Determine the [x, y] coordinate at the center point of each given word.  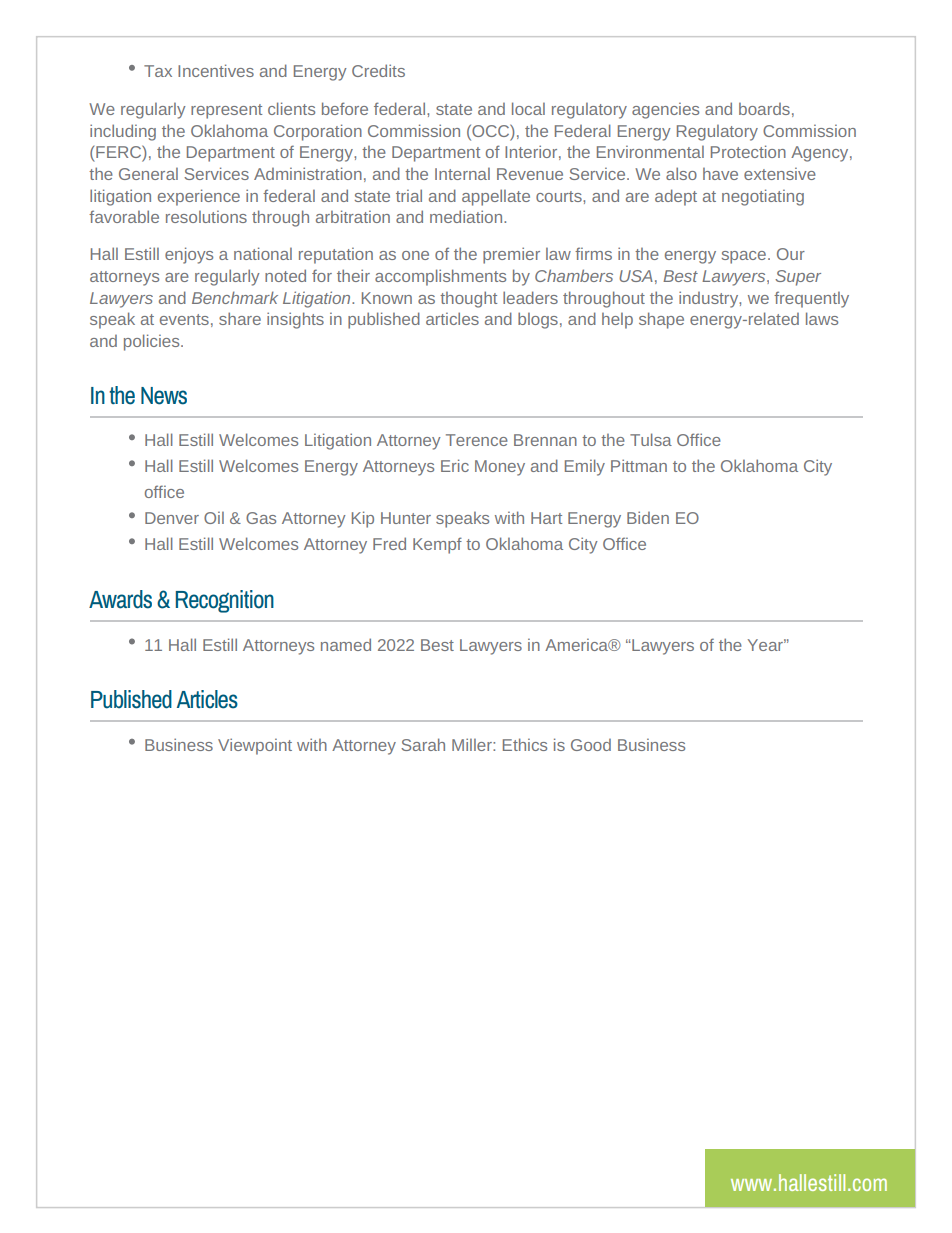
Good [591, 745]
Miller [473, 744]
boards [764, 109]
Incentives [216, 70]
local [528, 108]
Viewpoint [255, 746]
